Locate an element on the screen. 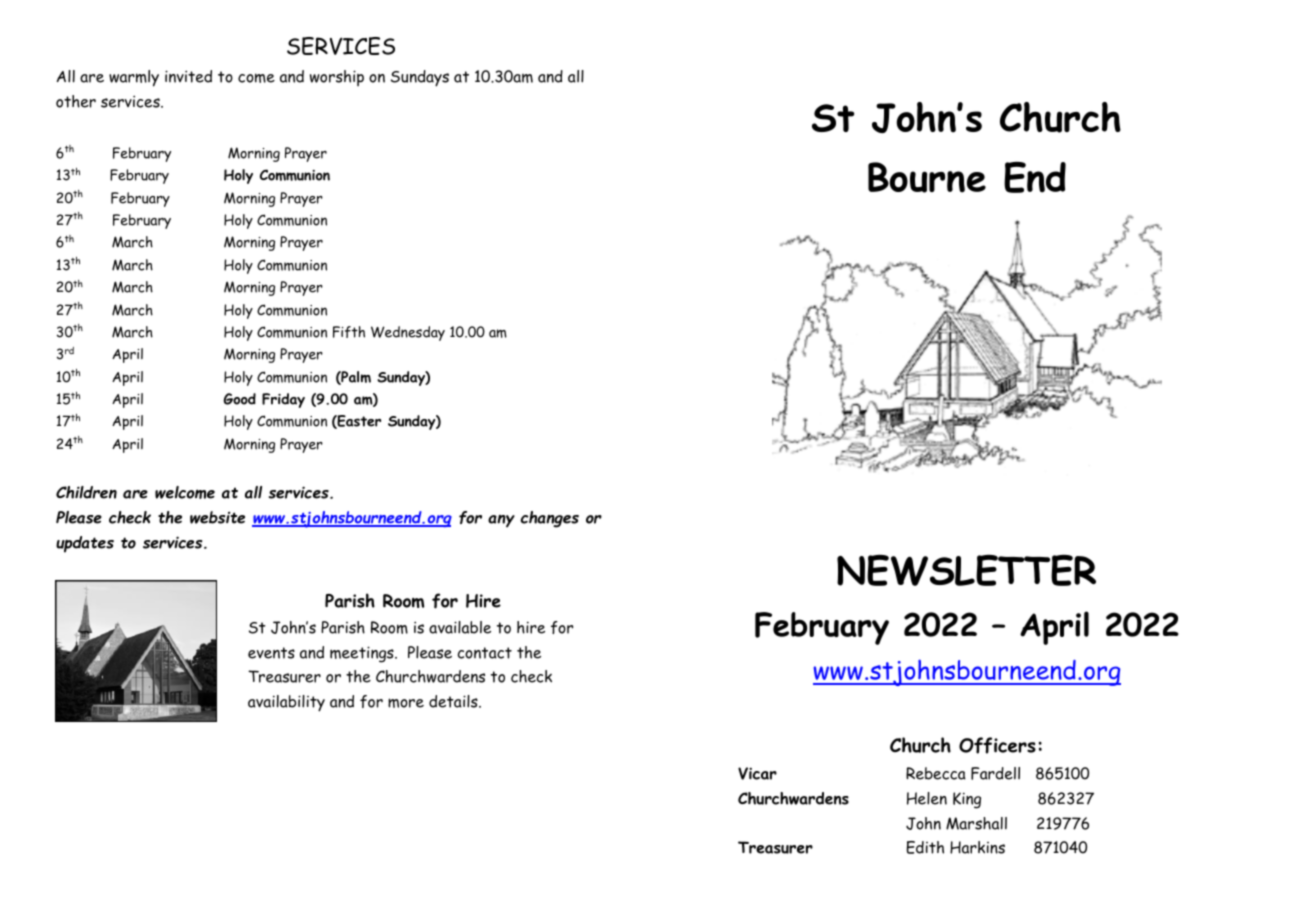  Officers is located at coordinates (997, 745).
